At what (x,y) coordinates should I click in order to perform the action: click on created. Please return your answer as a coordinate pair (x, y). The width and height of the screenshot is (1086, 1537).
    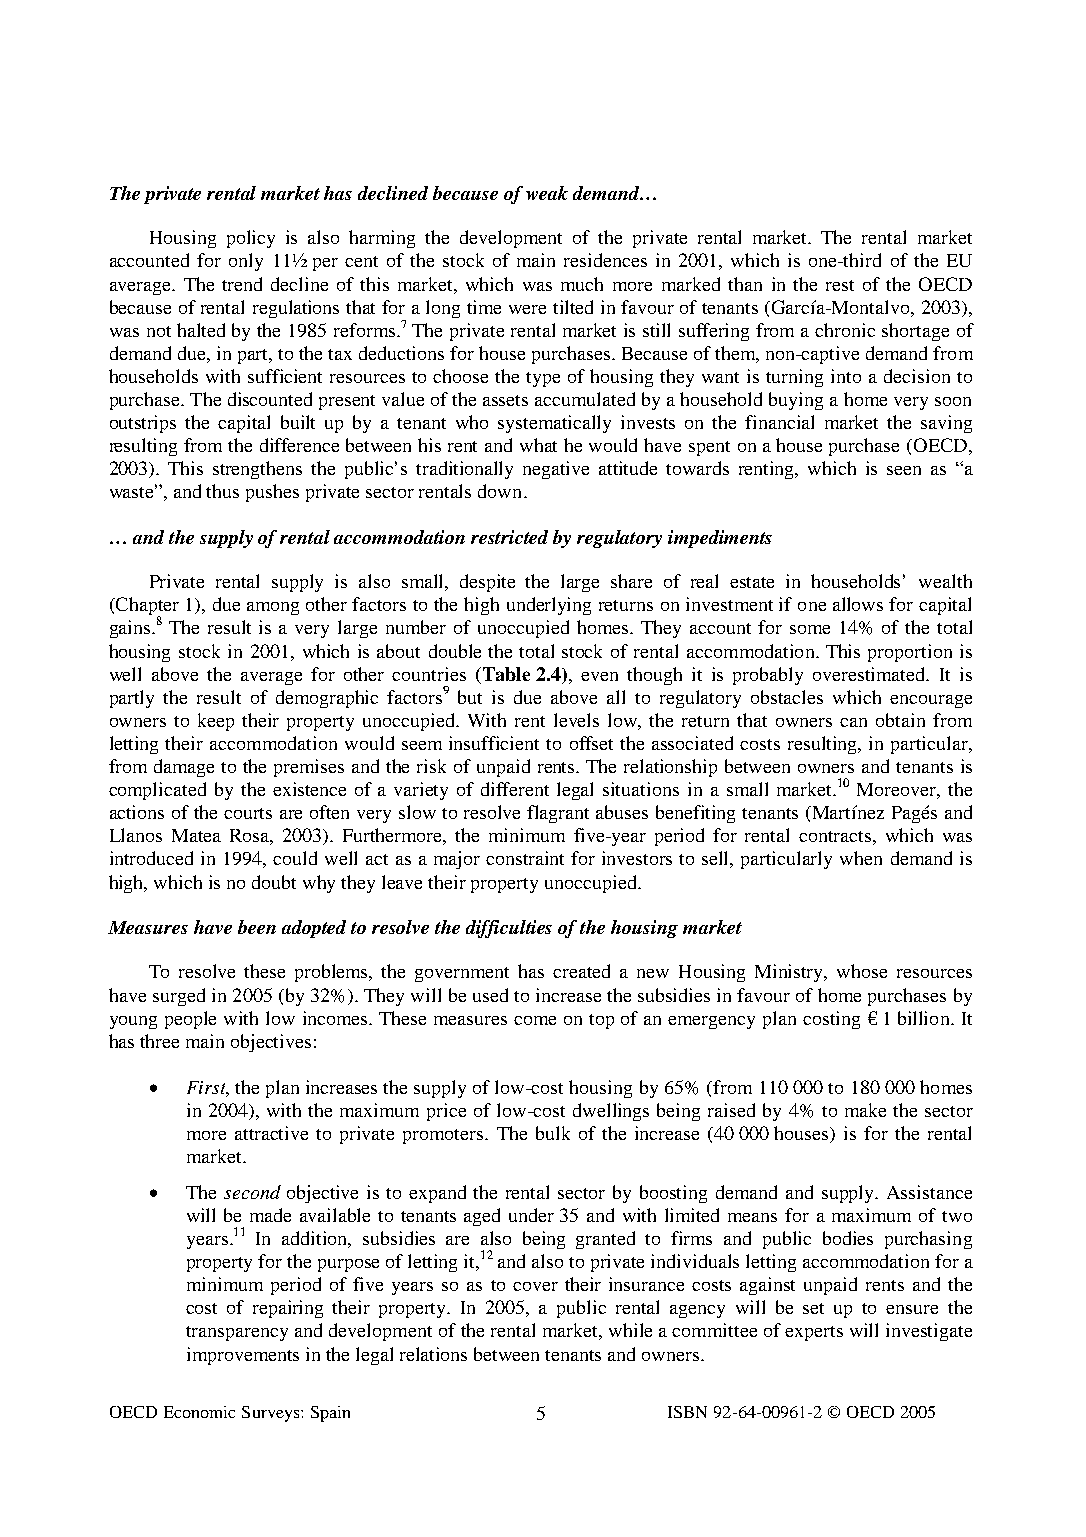
    Looking at the image, I should click on (581, 971).
